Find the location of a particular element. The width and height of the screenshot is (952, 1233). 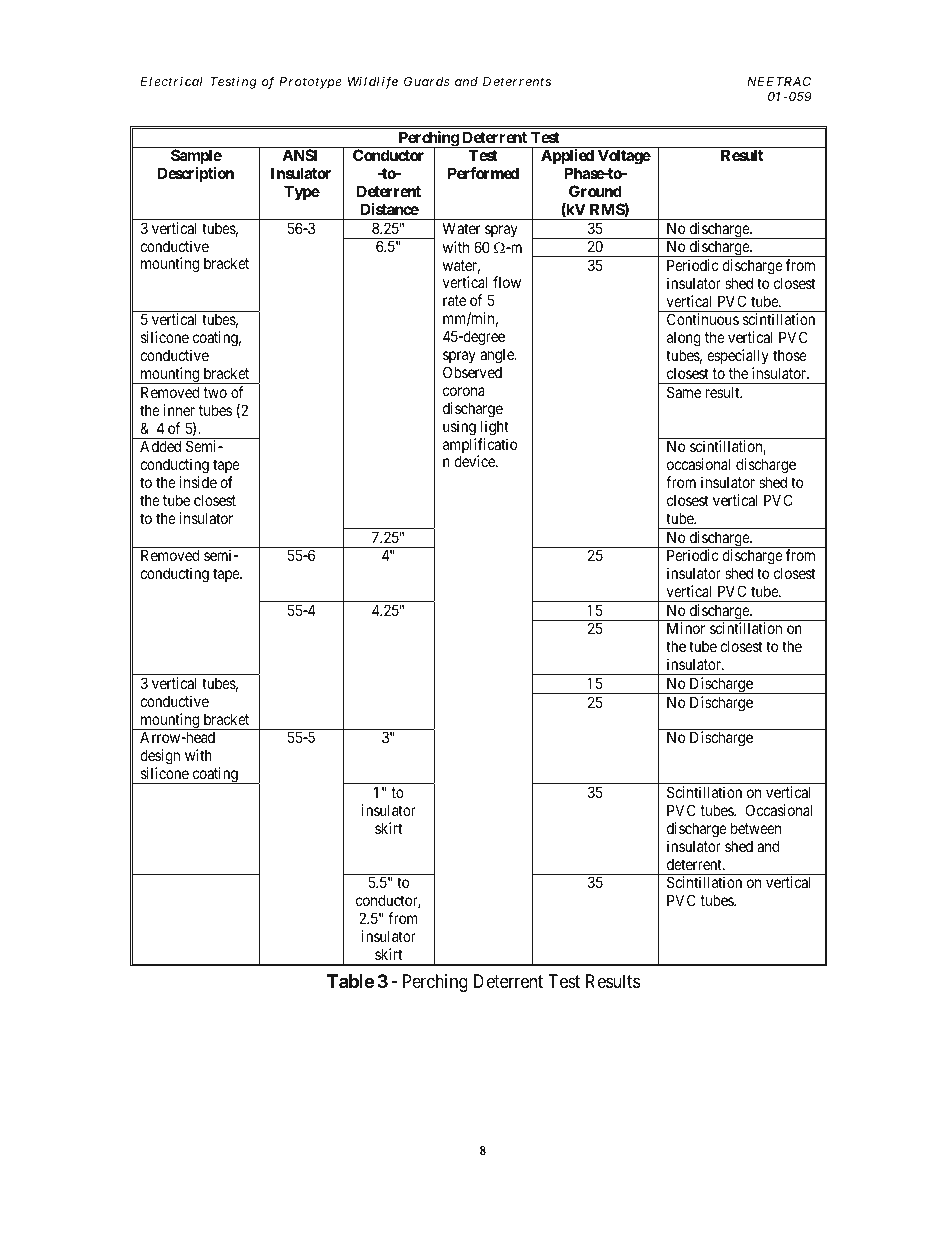

angle is located at coordinates (498, 356).
